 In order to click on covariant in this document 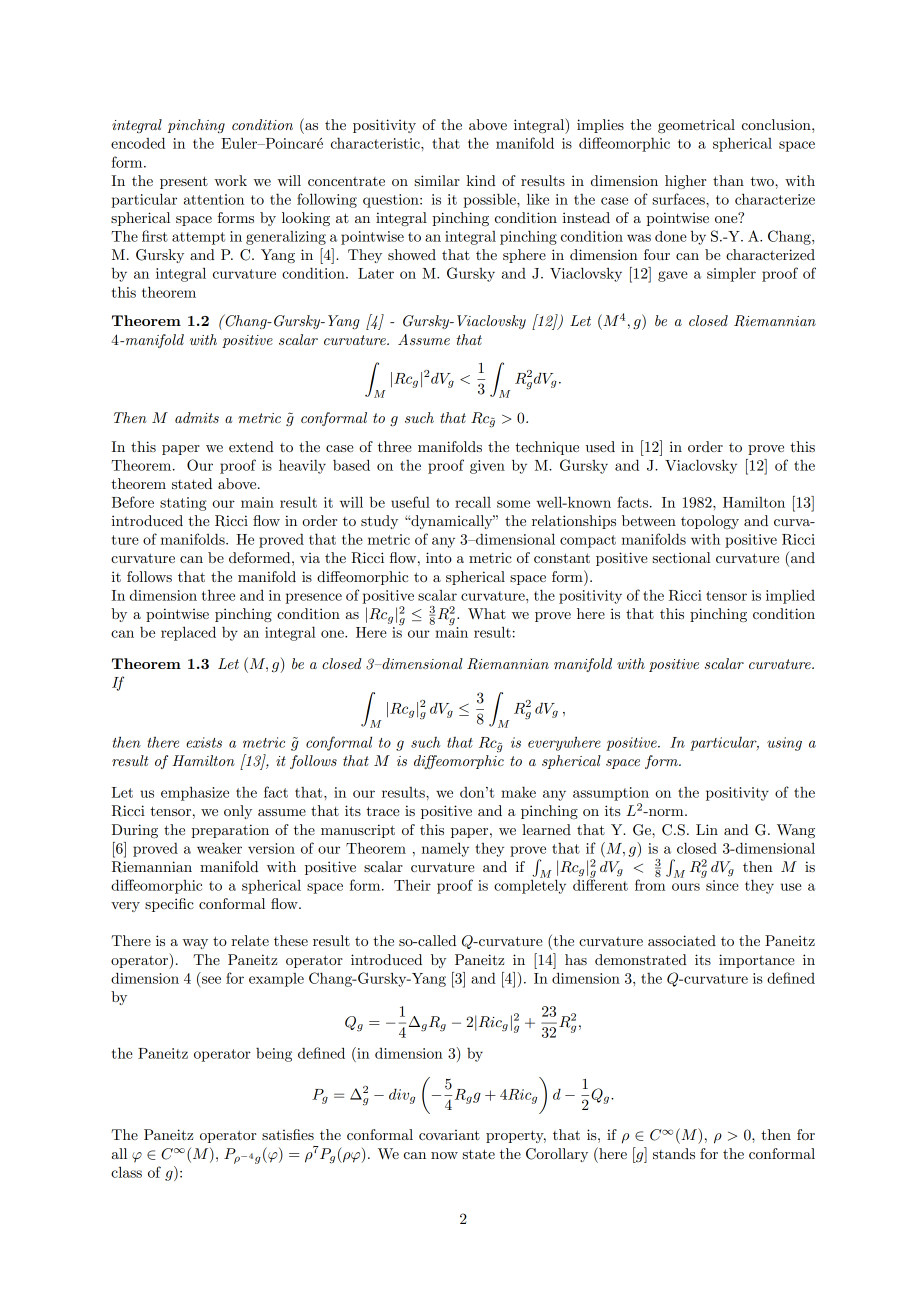, I will do `click(449, 1135)`.
